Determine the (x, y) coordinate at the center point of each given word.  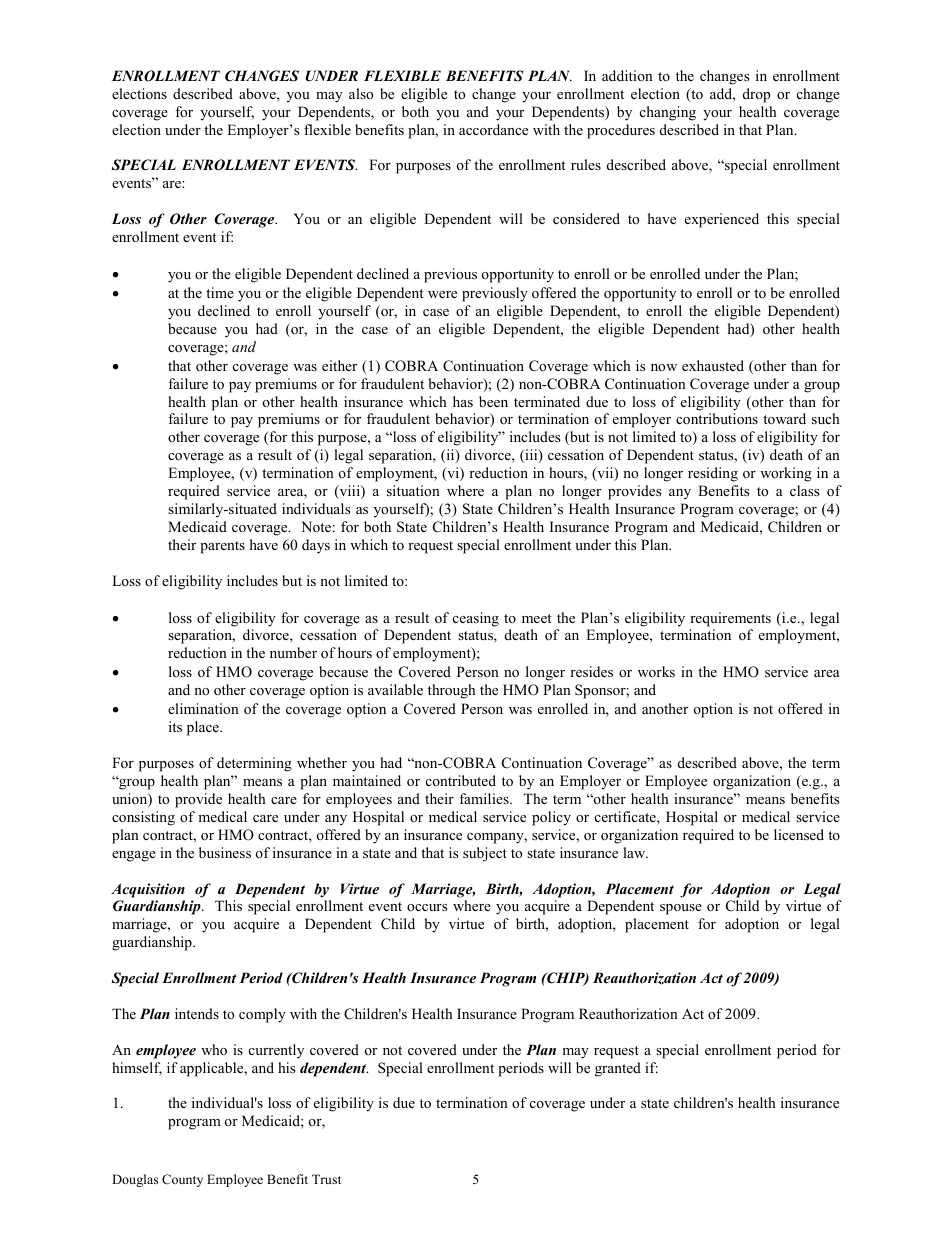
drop (757, 95)
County (182, 1180)
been (493, 401)
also (361, 93)
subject (485, 854)
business (225, 852)
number (293, 652)
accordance (493, 129)
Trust (326, 1179)
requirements (730, 619)
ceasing (476, 619)
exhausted (713, 365)
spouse (681, 909)
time (220, 292)
